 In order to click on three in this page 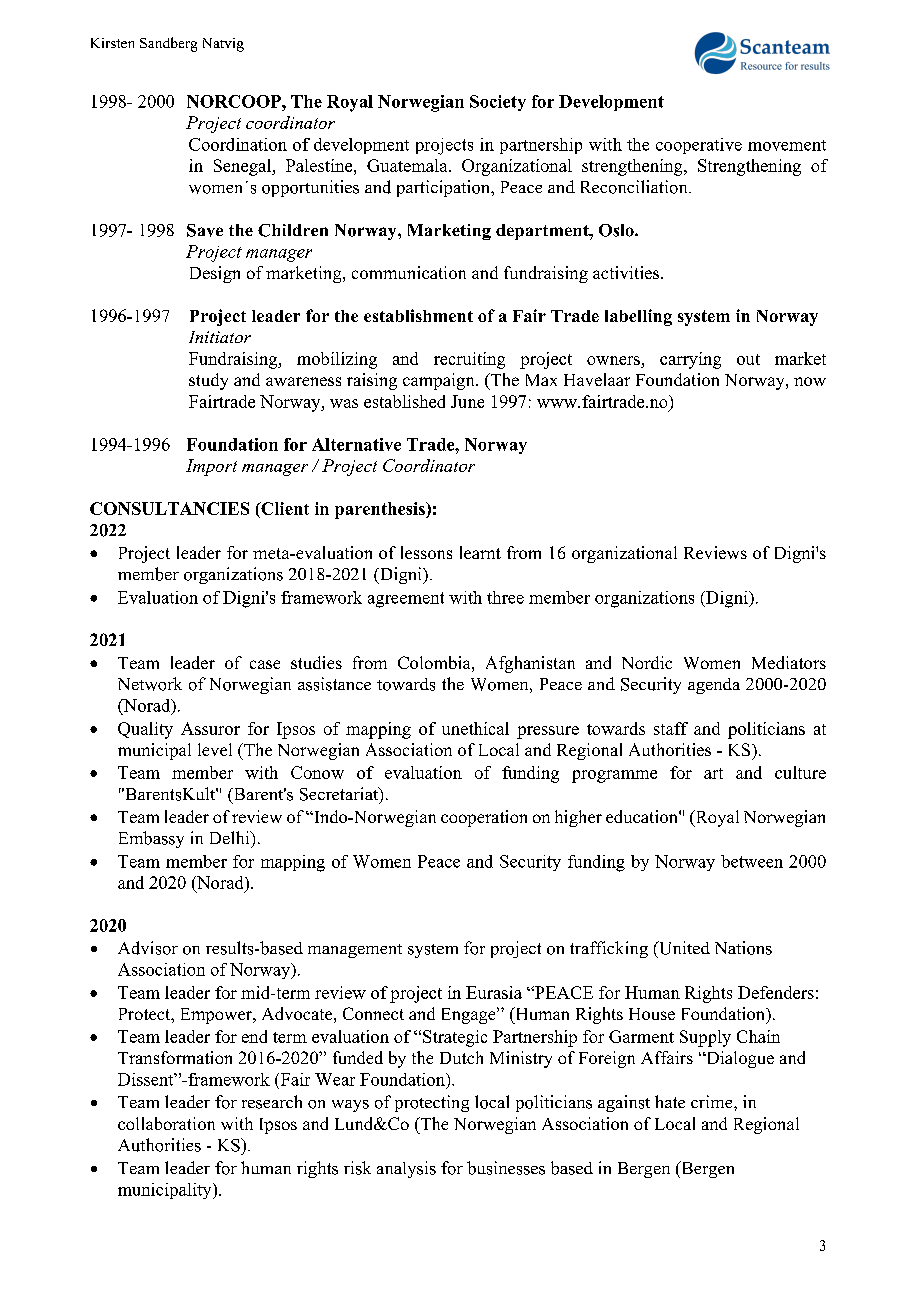, I will do `click(505, 597)`.
